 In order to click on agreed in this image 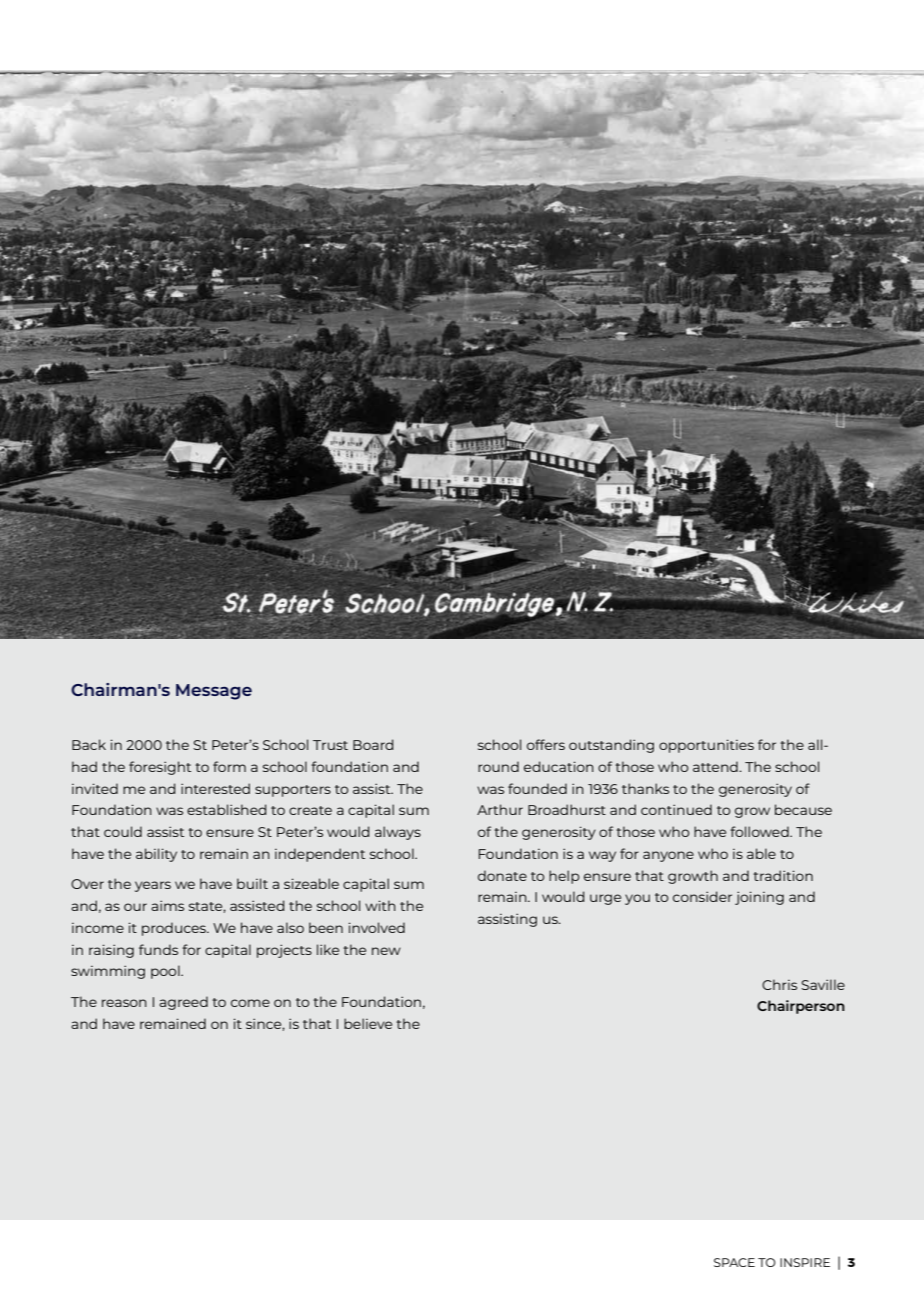, I will do `click(183, 1003)`.
